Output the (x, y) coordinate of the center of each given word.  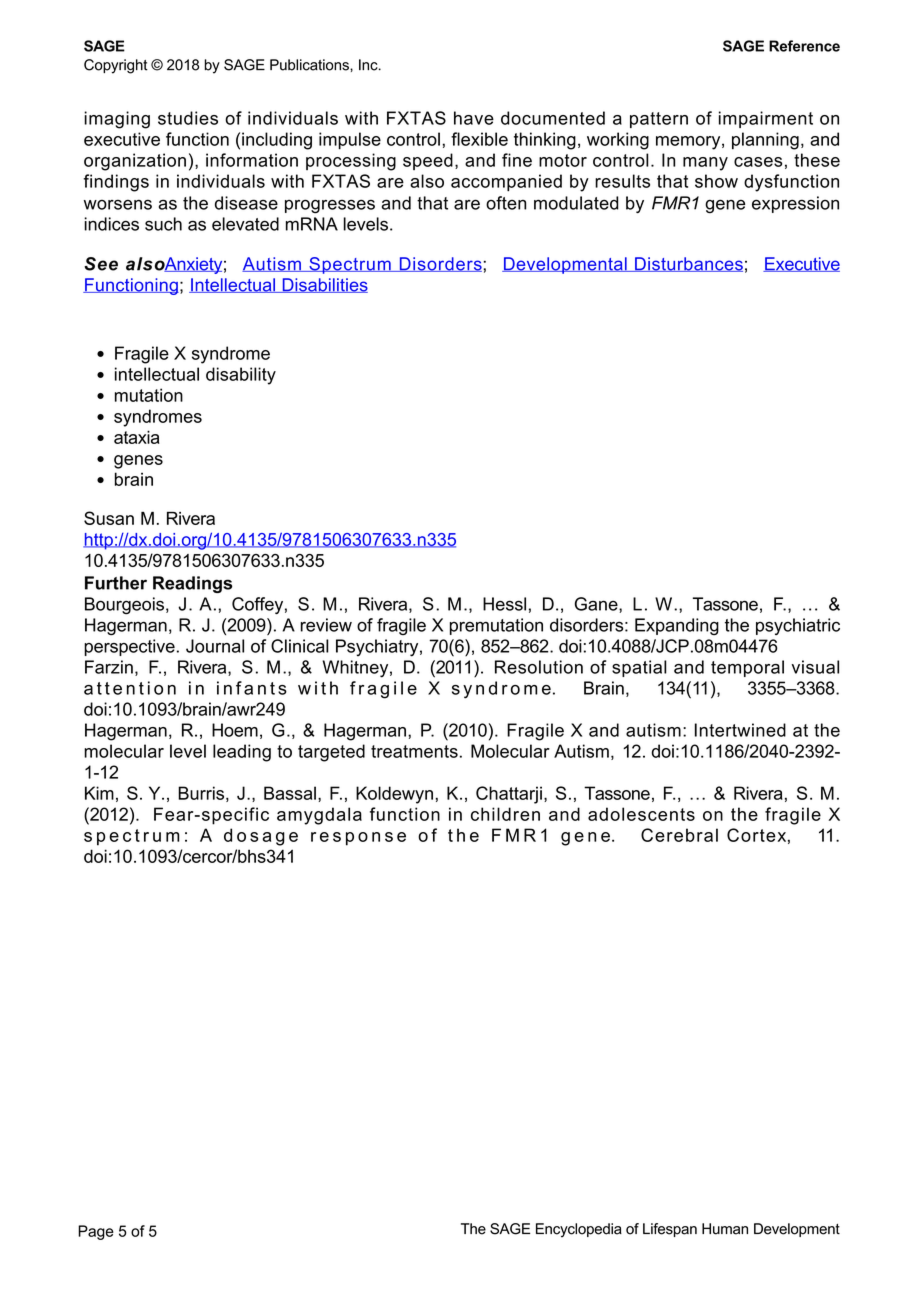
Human (725, 1229)
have (474, 118)
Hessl (504, 604)
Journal (215, 646)
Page (96, 1232)
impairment (766, 119)
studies (188, 118)
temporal (747, 668)
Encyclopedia (579, 1230)
